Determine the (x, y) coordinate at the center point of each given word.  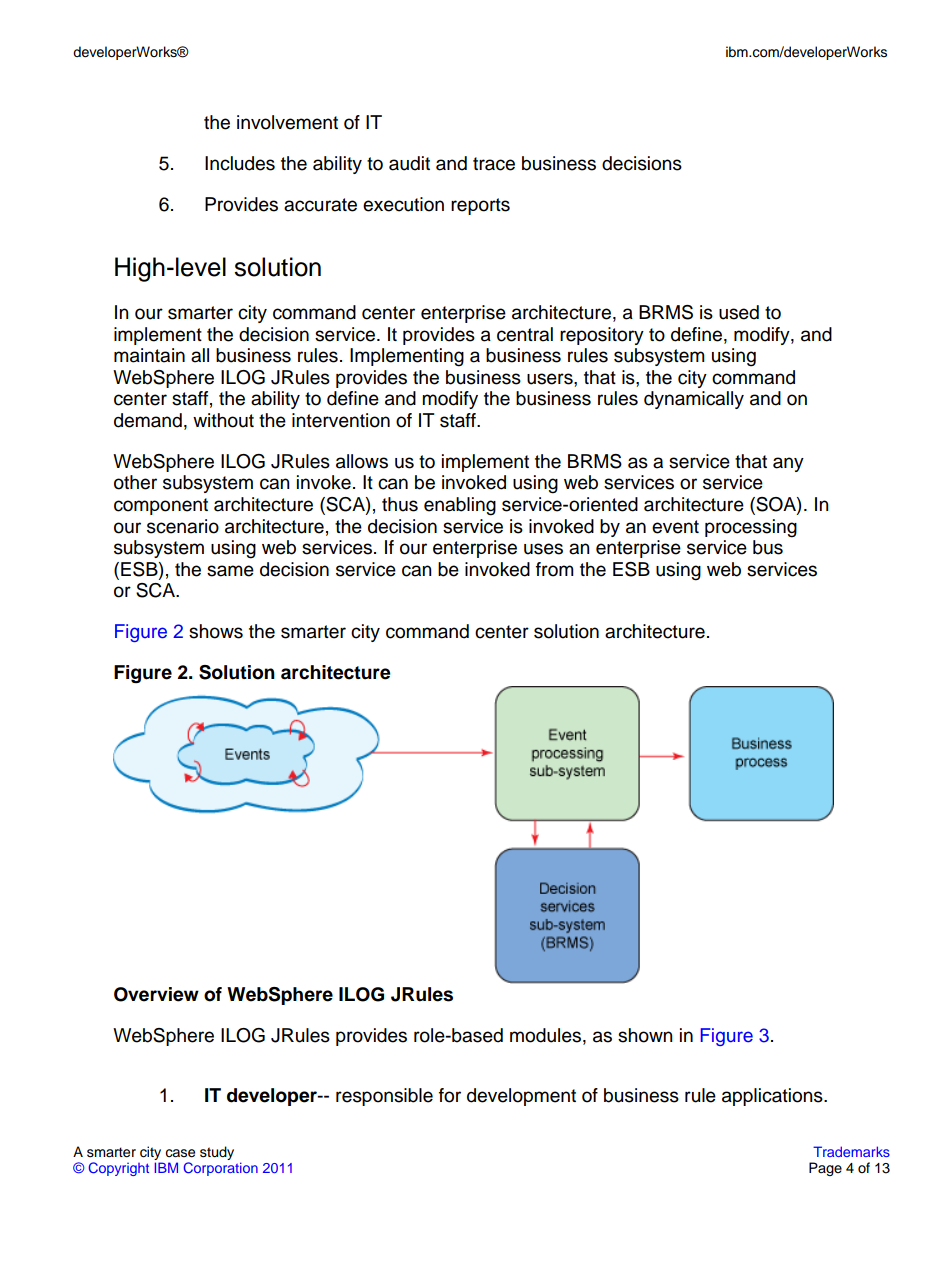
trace (494, 164)
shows (216, 631)
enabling (460, 506)
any (788, 464)
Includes (240, 163)
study (217, 1153)
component (161, 506)
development (521, 1097)
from (555, 569)
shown (645, 1035)
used (739, 312)
